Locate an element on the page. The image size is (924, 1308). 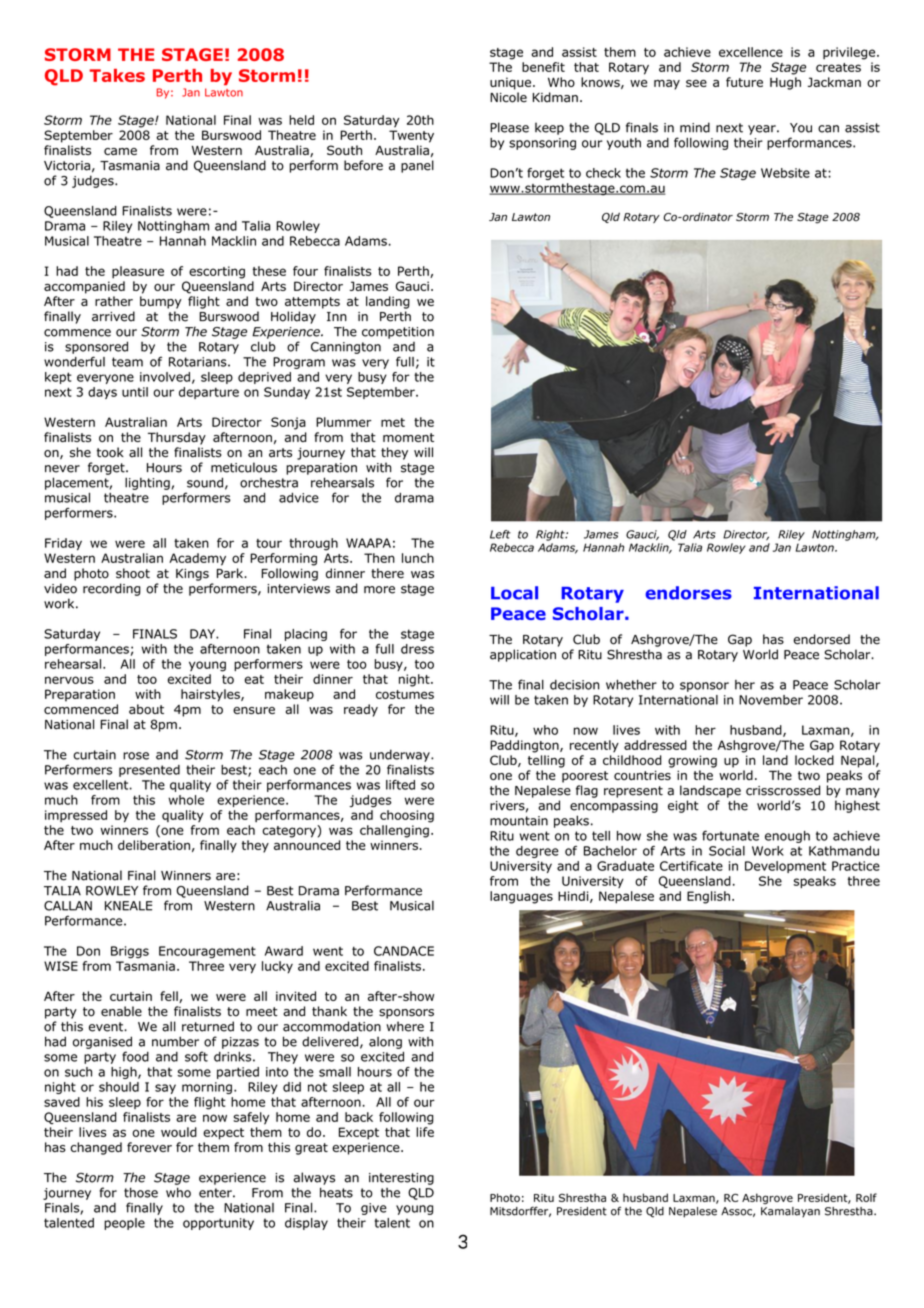
Nicole is located at coordinates (508, 97).
